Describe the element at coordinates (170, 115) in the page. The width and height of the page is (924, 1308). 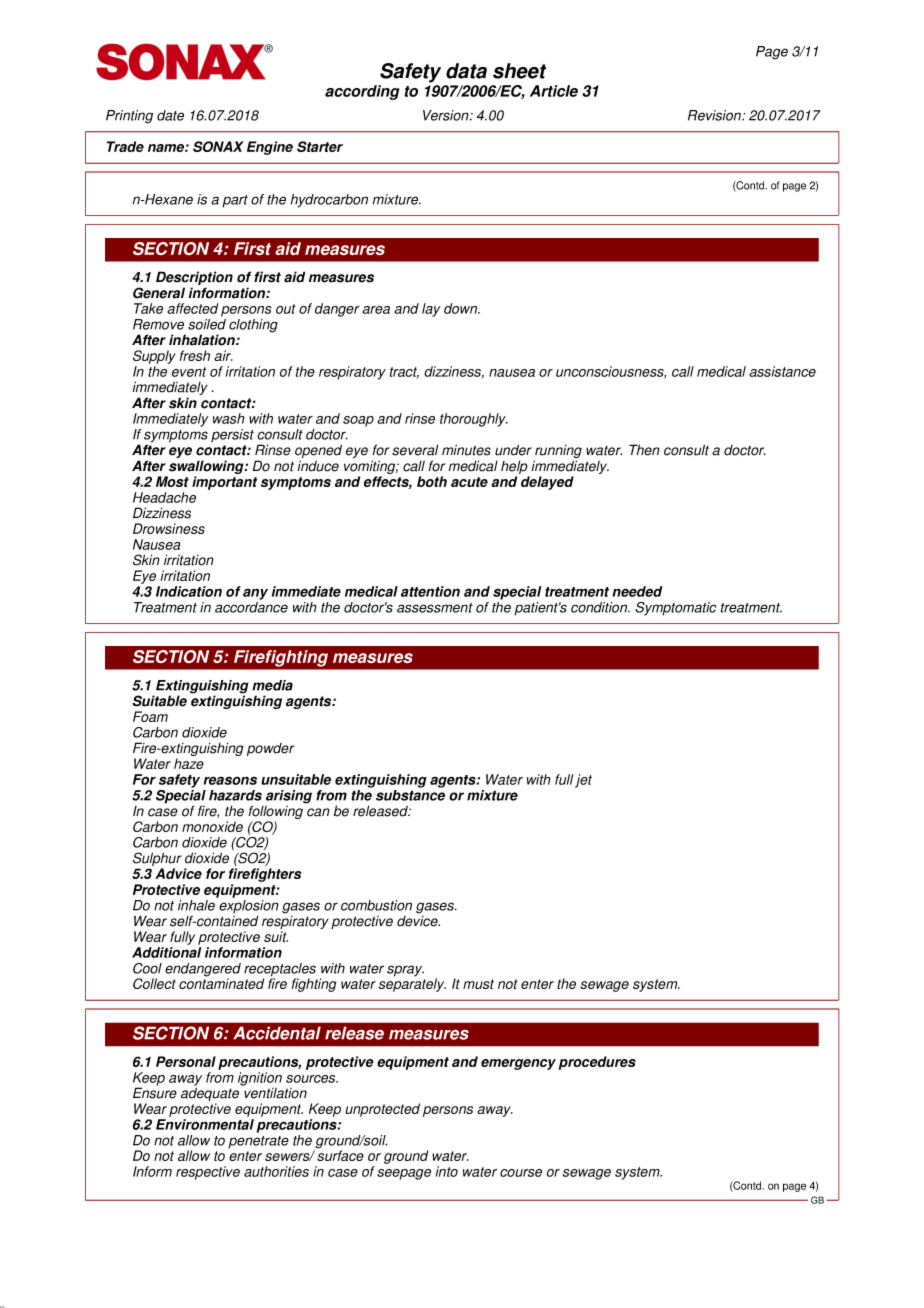
I see `date` at that location.
